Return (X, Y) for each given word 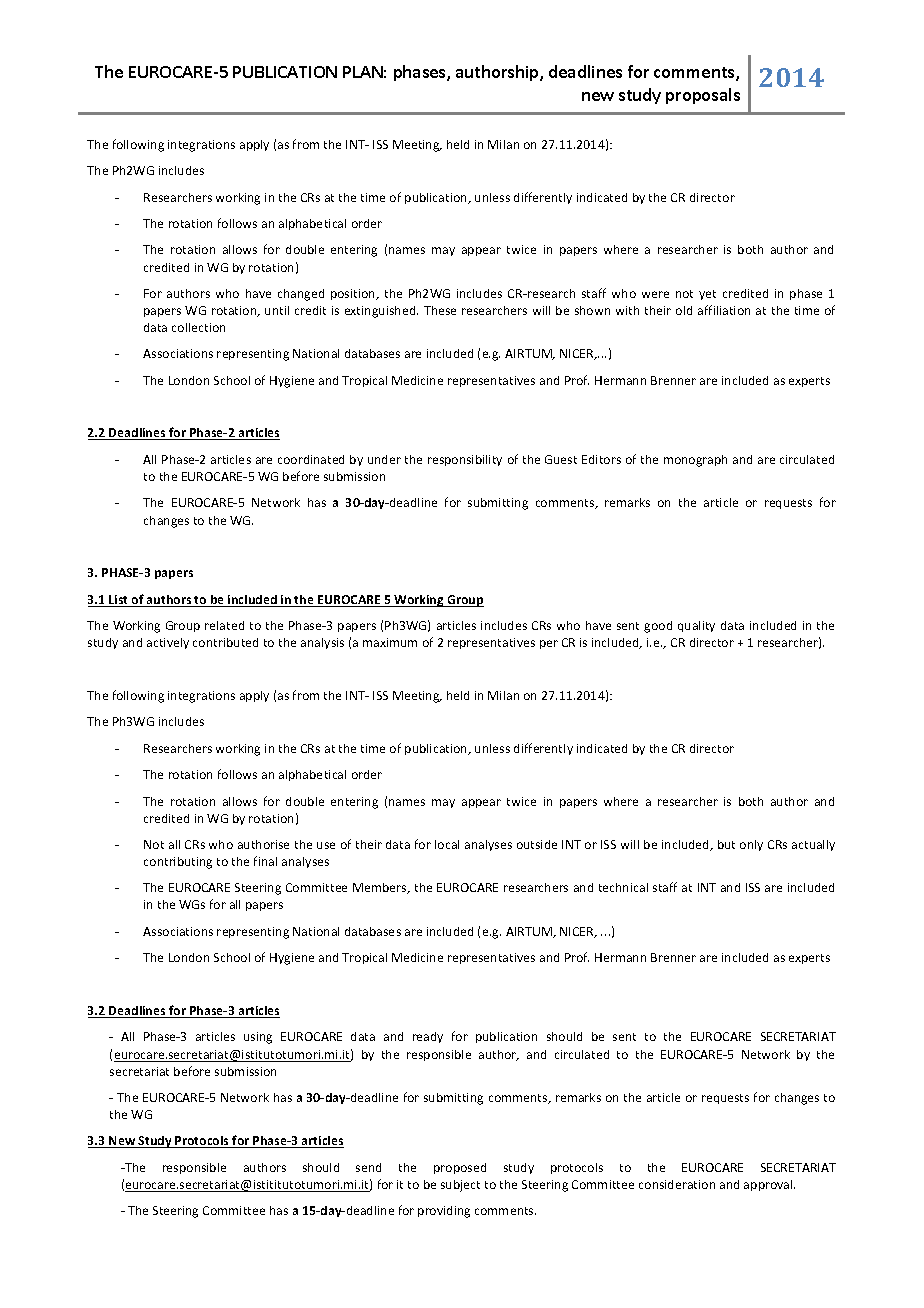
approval (769, 1185)
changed (301, 295)
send (368, 1167)
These (440, 310)
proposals (703, 96)
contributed (225, 642)
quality (696, 626)
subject (460, 1186)
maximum (390, 642)
